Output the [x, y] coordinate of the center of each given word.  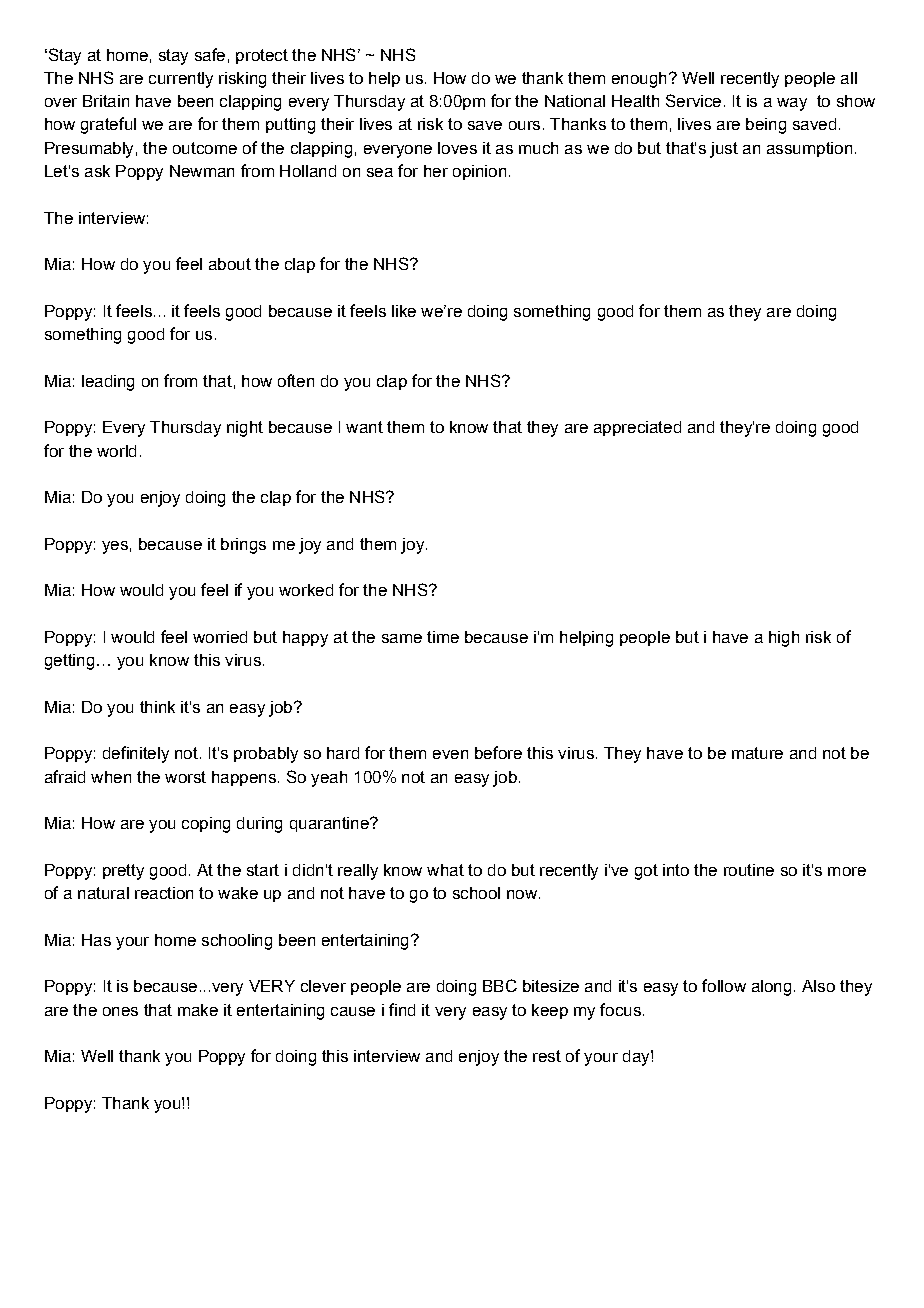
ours [524, 125]
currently [181, 80]
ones [120, 1011]
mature [757, 753]
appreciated [637, 428]
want [364, 427]
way [792, 104]
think [157, 707]
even [450, 754]
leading [108, 383]
